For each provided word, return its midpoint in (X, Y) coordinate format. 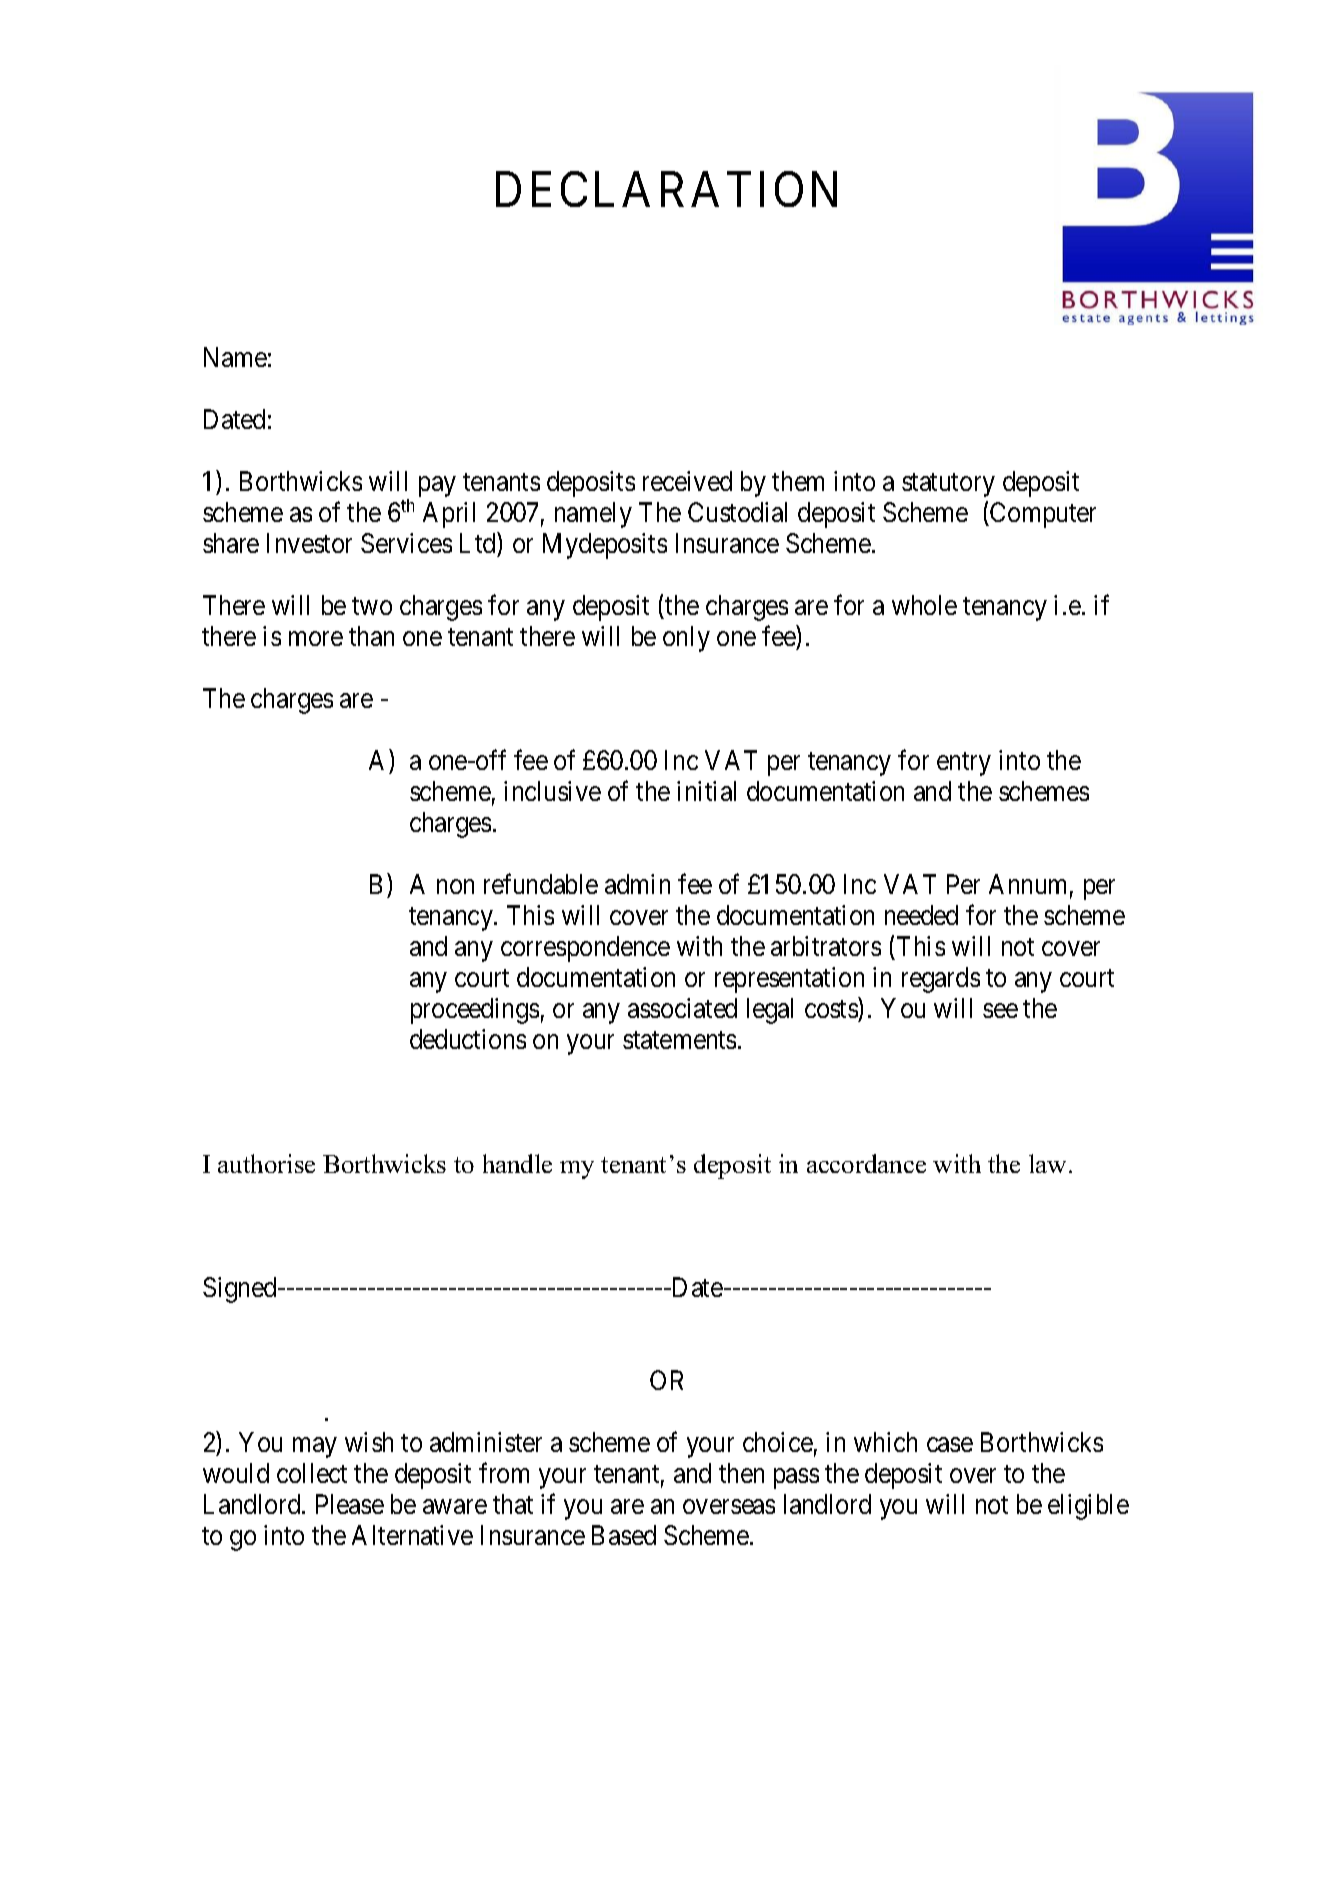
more (316, 639)
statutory (948, 485)
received (687, 481)
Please (350, 1504)
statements (679, 1040)
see (1000, 1011)
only (686, 639)
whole (924, 605)
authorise (266, 1163)
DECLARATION (666, 189)
